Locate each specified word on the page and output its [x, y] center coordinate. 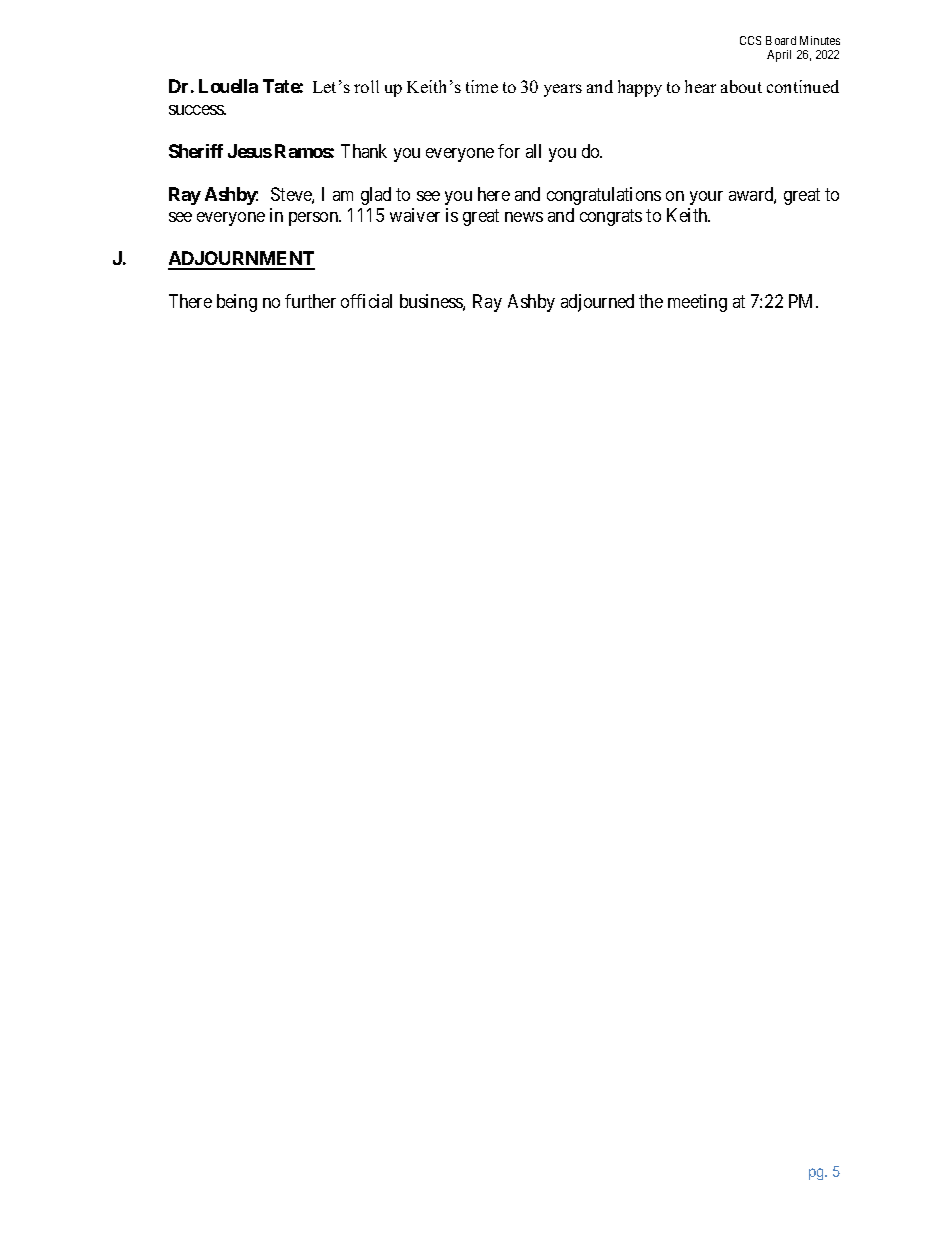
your [706, 198]
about [741, 86]
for [509, 151]
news [524, 217]
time [482, 86]
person [315, 219]
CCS [750, 40]
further [310, 301]
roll [366, 86]
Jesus [250, 151]
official [366, 301]
